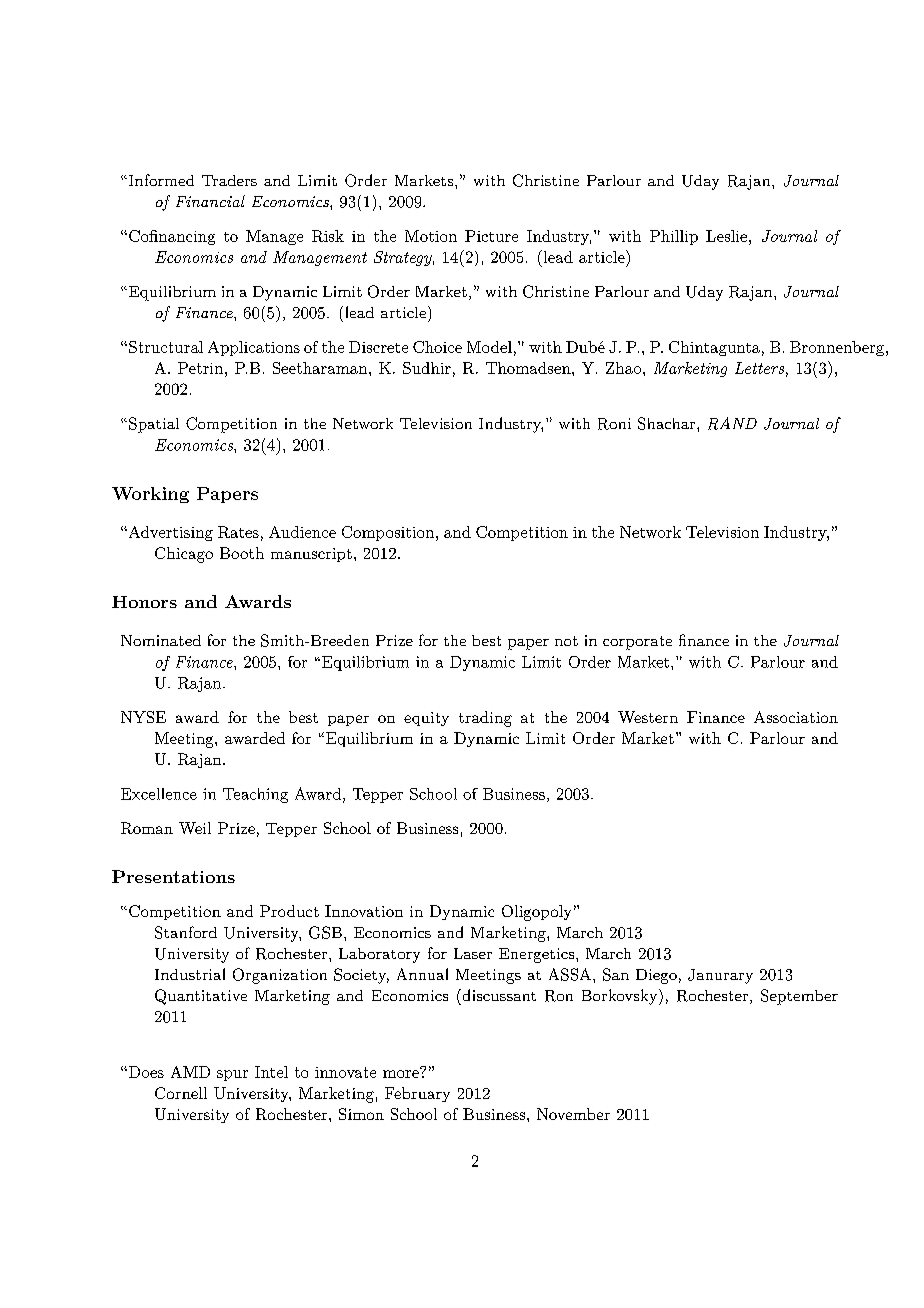  Describe the element at coordinates (637, 643) in the page. I see `corporate` at that location.
